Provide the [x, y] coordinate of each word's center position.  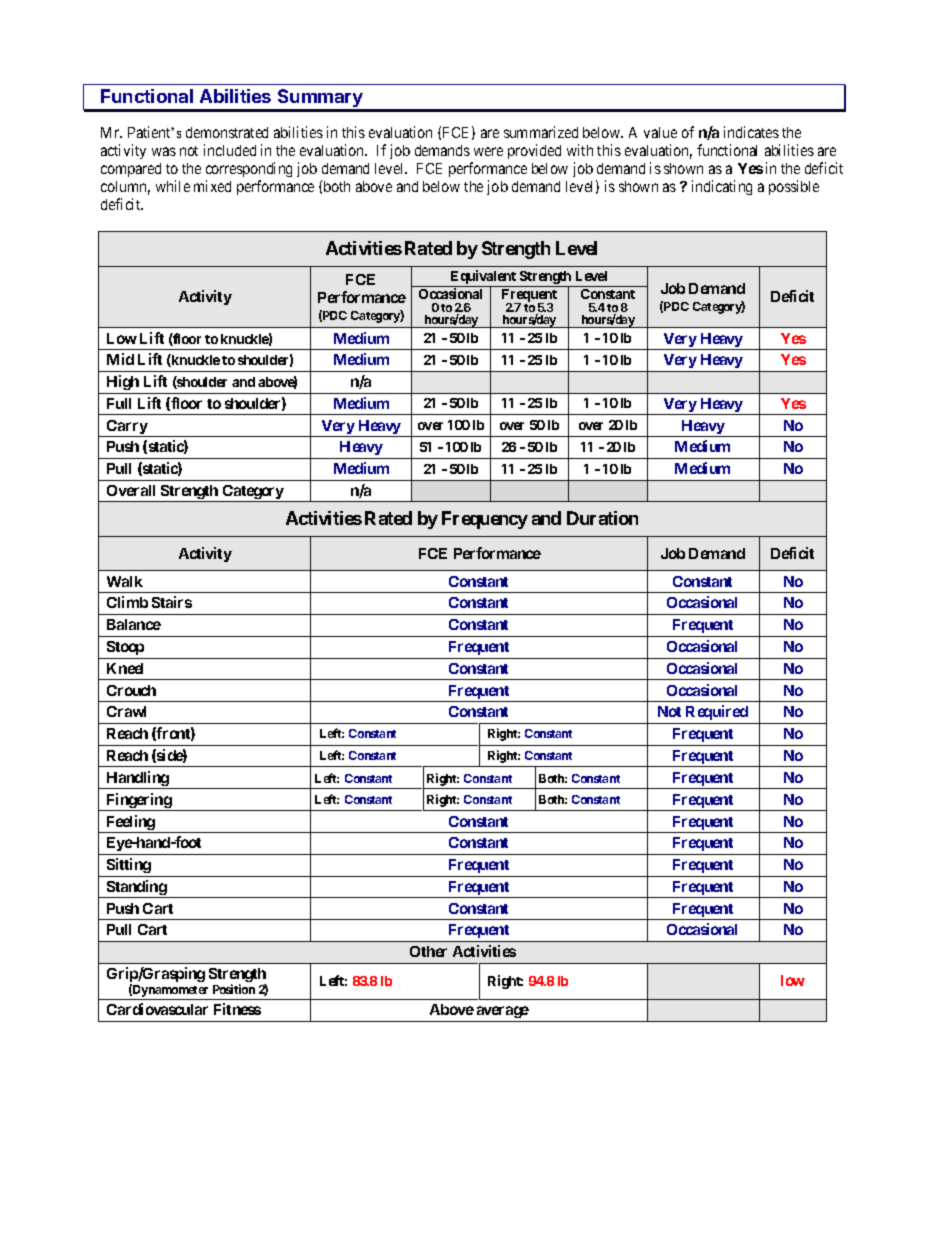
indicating [722, 187]
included [230, 150]
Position [234, 989]
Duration [602, 518]
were [488, 151]
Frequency [485, 520]
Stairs [172, 602]
